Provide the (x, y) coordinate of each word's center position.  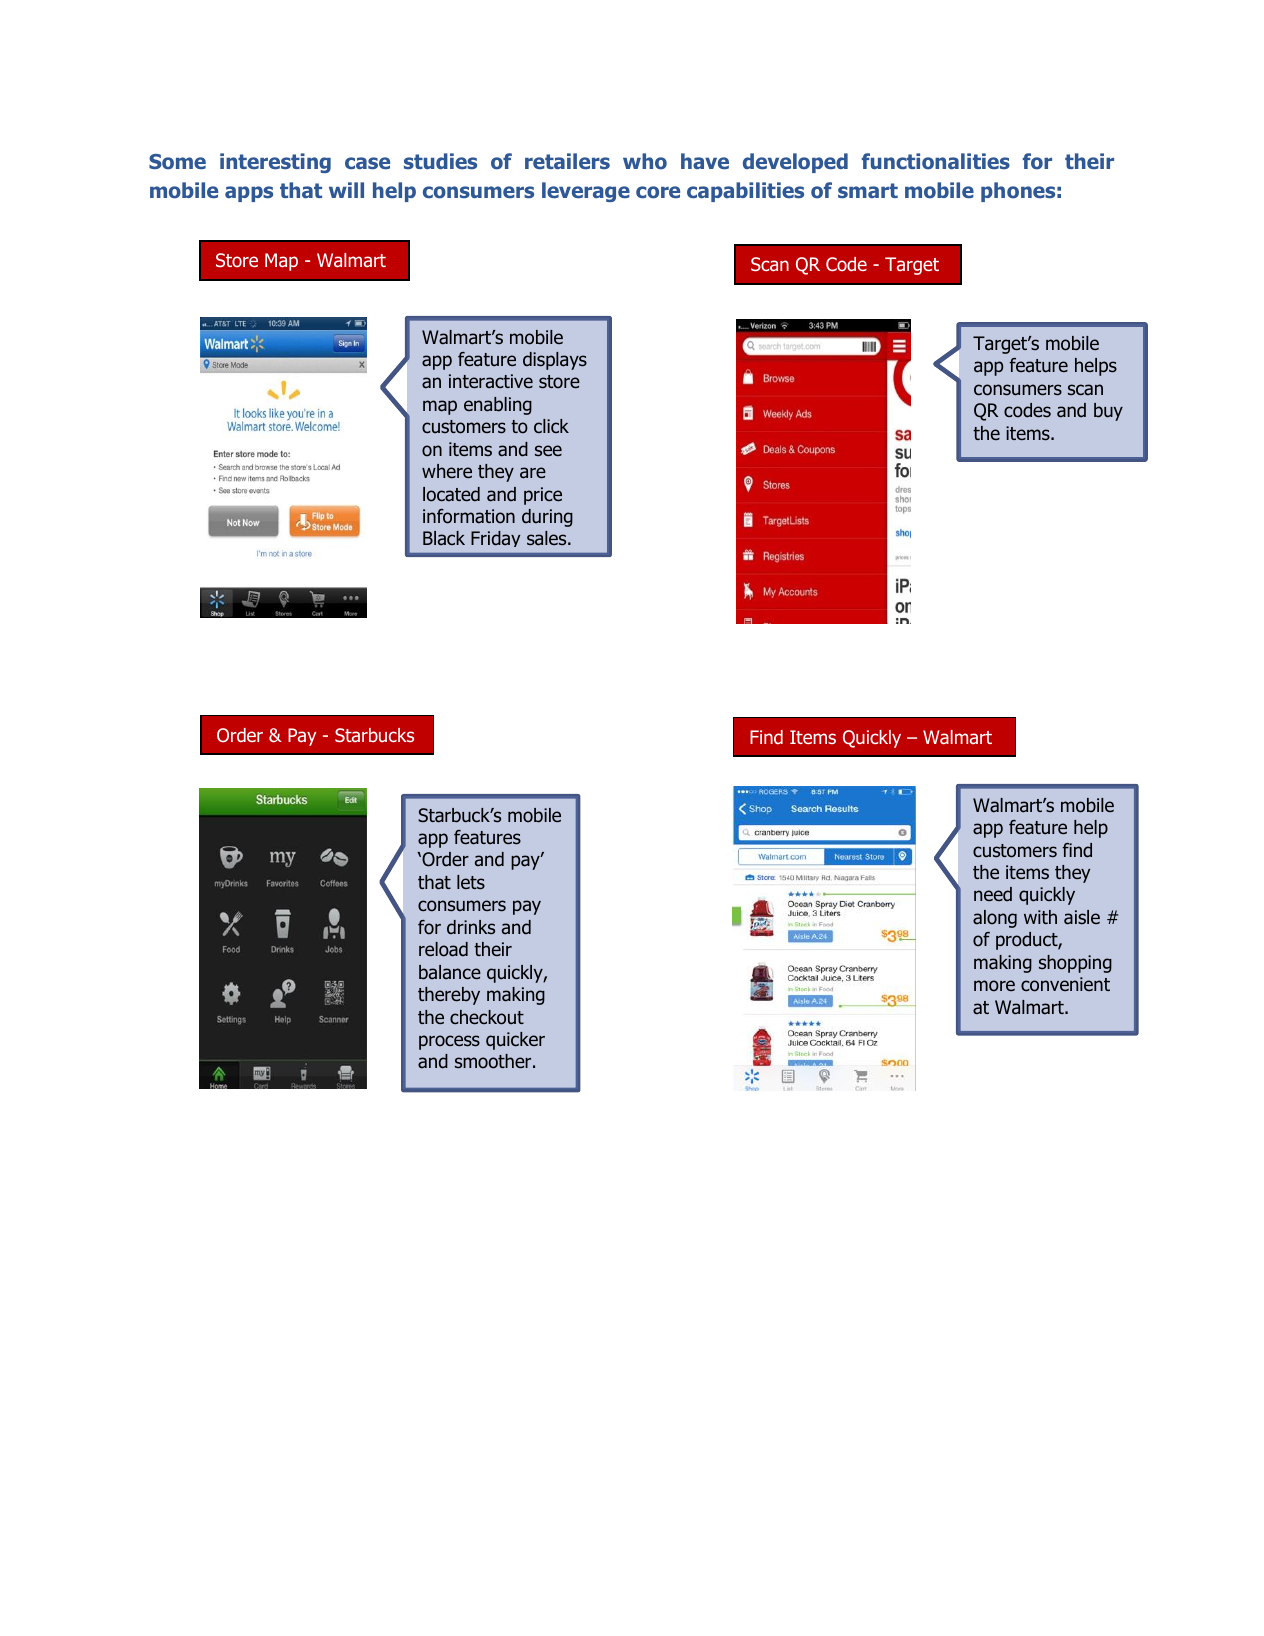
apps (249, 194)
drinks (471, 927)
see (548, 450)
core (658, 192)
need (993, 894)
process (449, 1042)
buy (1108, 412)
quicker (515, 1041)
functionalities (936, 161)
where (447, 471)
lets (471, 882)
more (994, 986)
